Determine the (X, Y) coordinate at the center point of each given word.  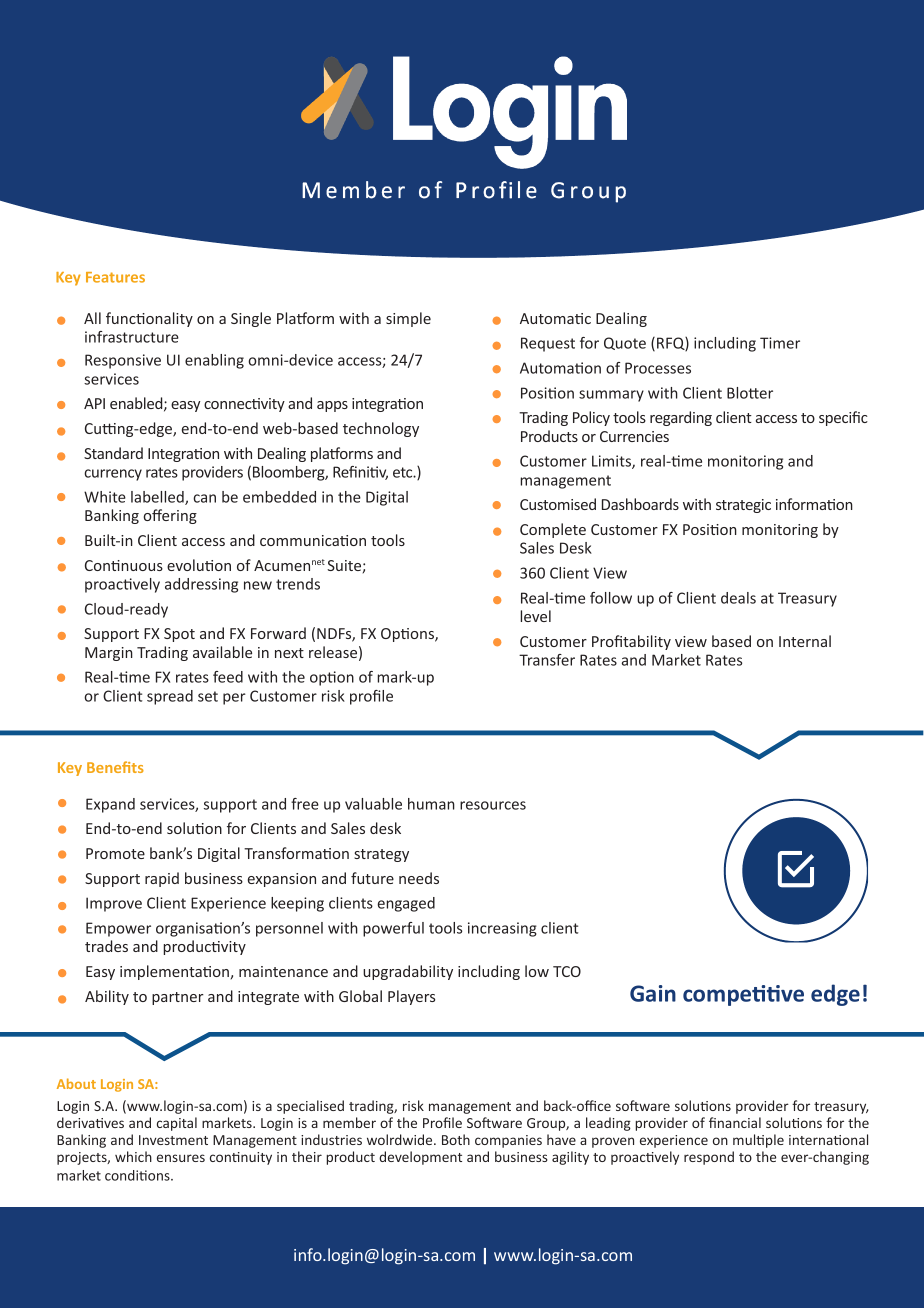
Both (456, 1139)
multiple (758, 1141)
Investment (173, 1140)
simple (408, 319)
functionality (149, 319)
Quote (625, 343)
